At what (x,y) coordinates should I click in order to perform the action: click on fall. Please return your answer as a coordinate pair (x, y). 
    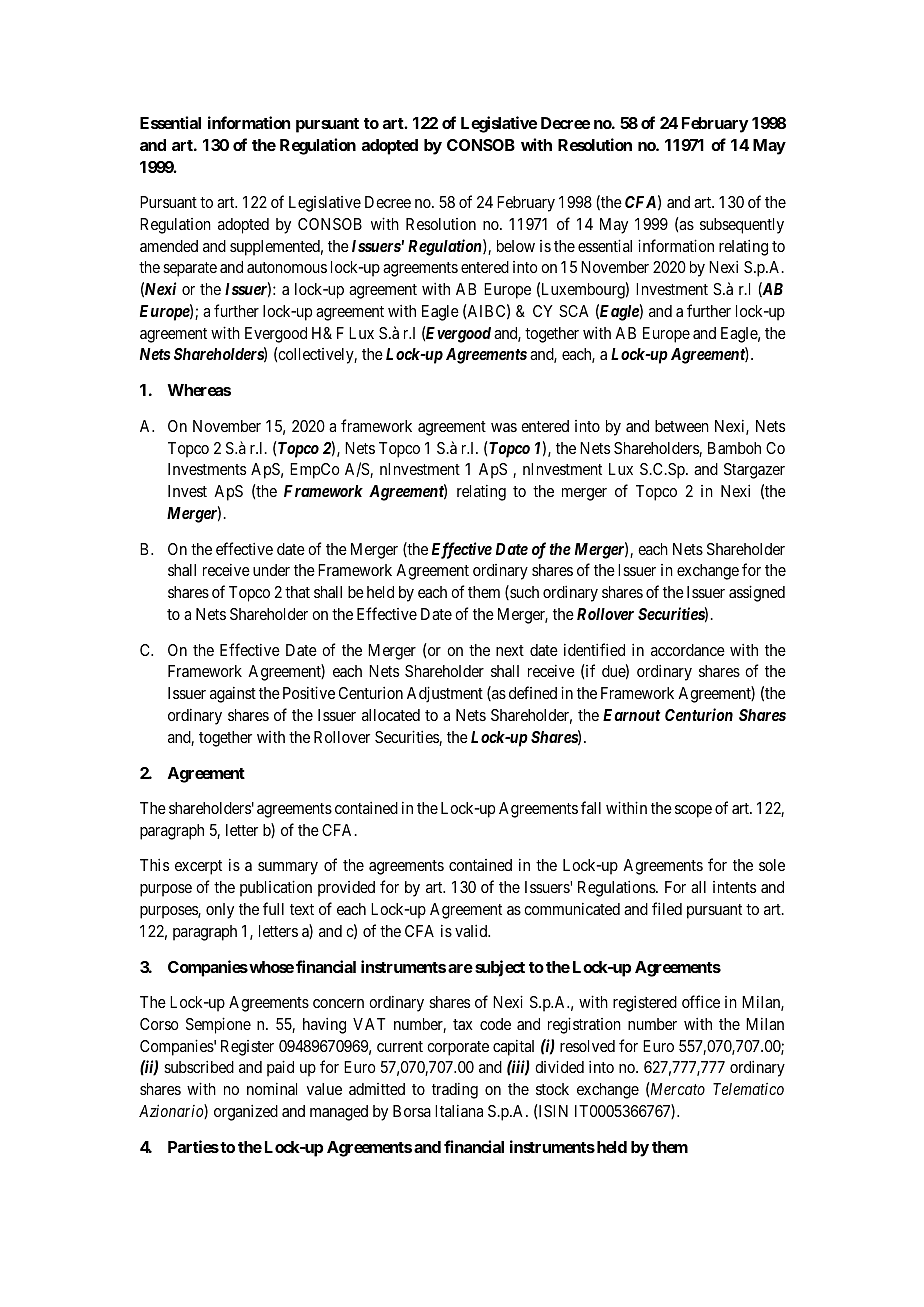
    Looking at the image, I should click on (591, 807).
